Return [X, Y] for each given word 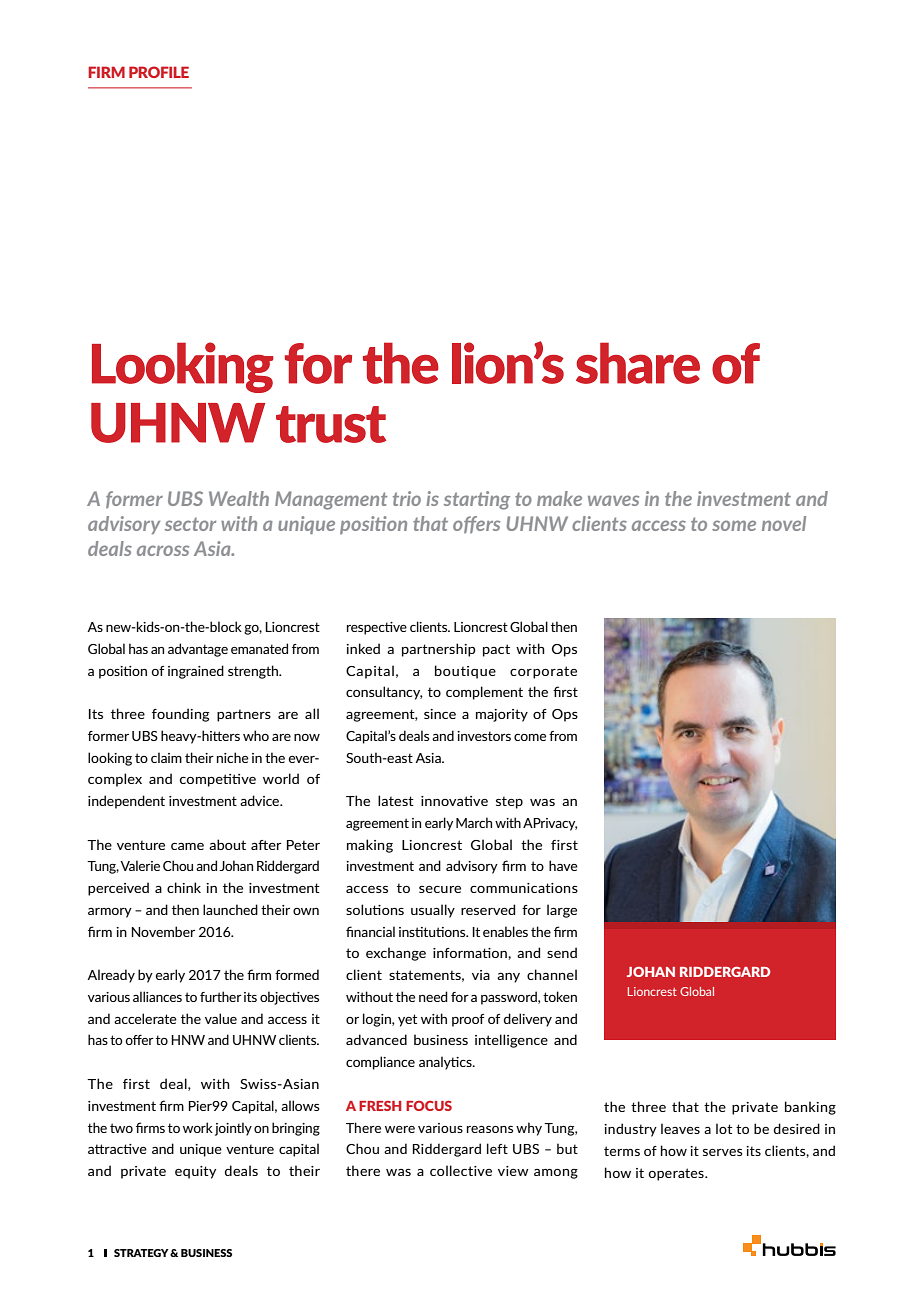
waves [613, 500]
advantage [198, 650]
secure [440, 889]
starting [477, 500]
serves [723, 1152]
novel [784, 523]
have [563, 865]
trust [331, 424]
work [198, 1127]
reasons [490, 1129]
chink [184, 887]
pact [496, 650]
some [734, 525]
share [638, 363]
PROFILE [159, 72]
